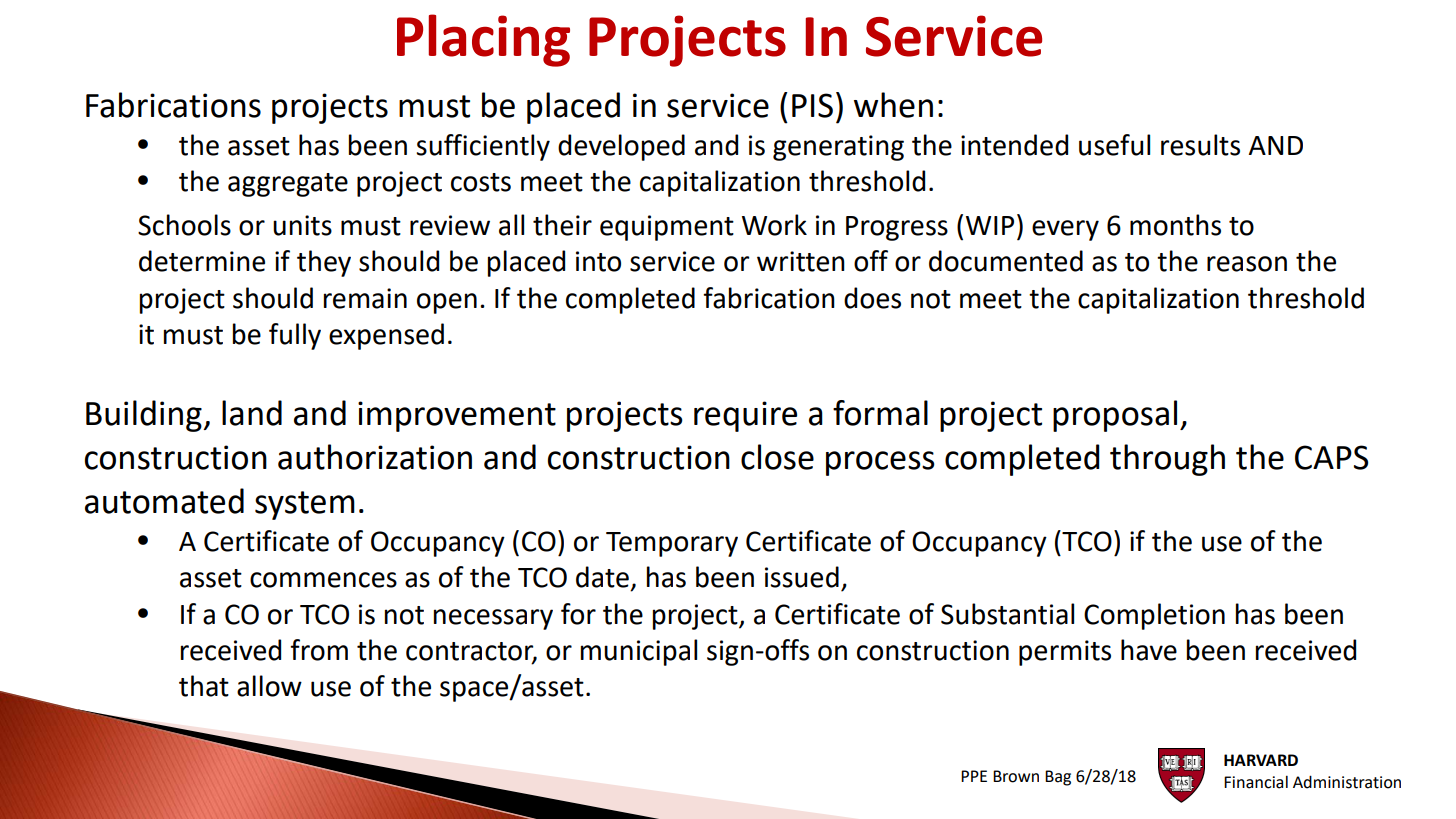 Image resolution: width=1456 pixels, height=819 pixels. Describe the element at coordinates (252, 413) in the screenshot. I see `land` at that location.
